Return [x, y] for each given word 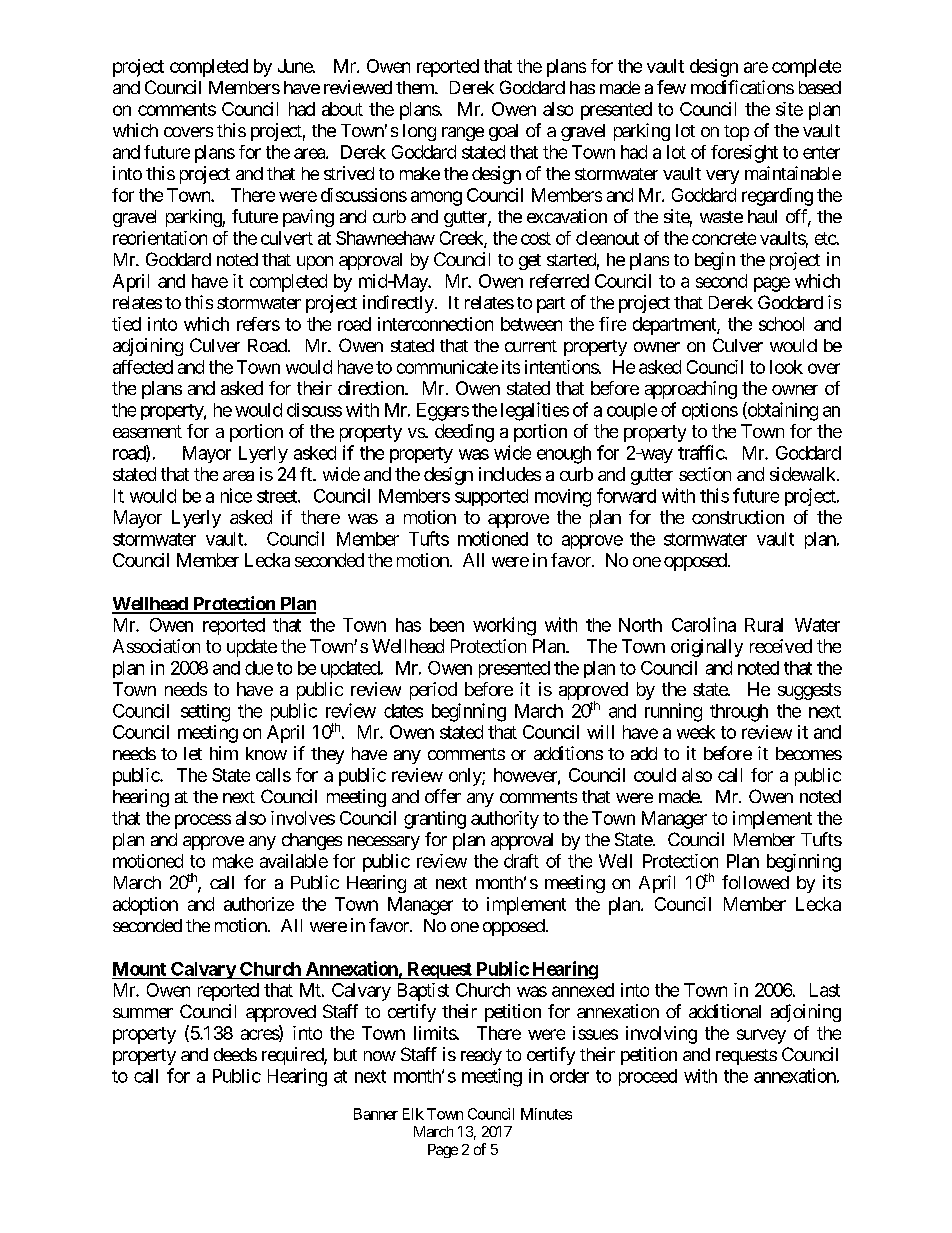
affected [143, 367]
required [293, 1056]
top [736, 133]
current [531, 346]
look [786, 367]
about [342, 109]
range [463, 134]
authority [505, 820]
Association [156, 646]
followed [755, 882]
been [447, 625]
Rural [764, 625]
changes [312, 841]
